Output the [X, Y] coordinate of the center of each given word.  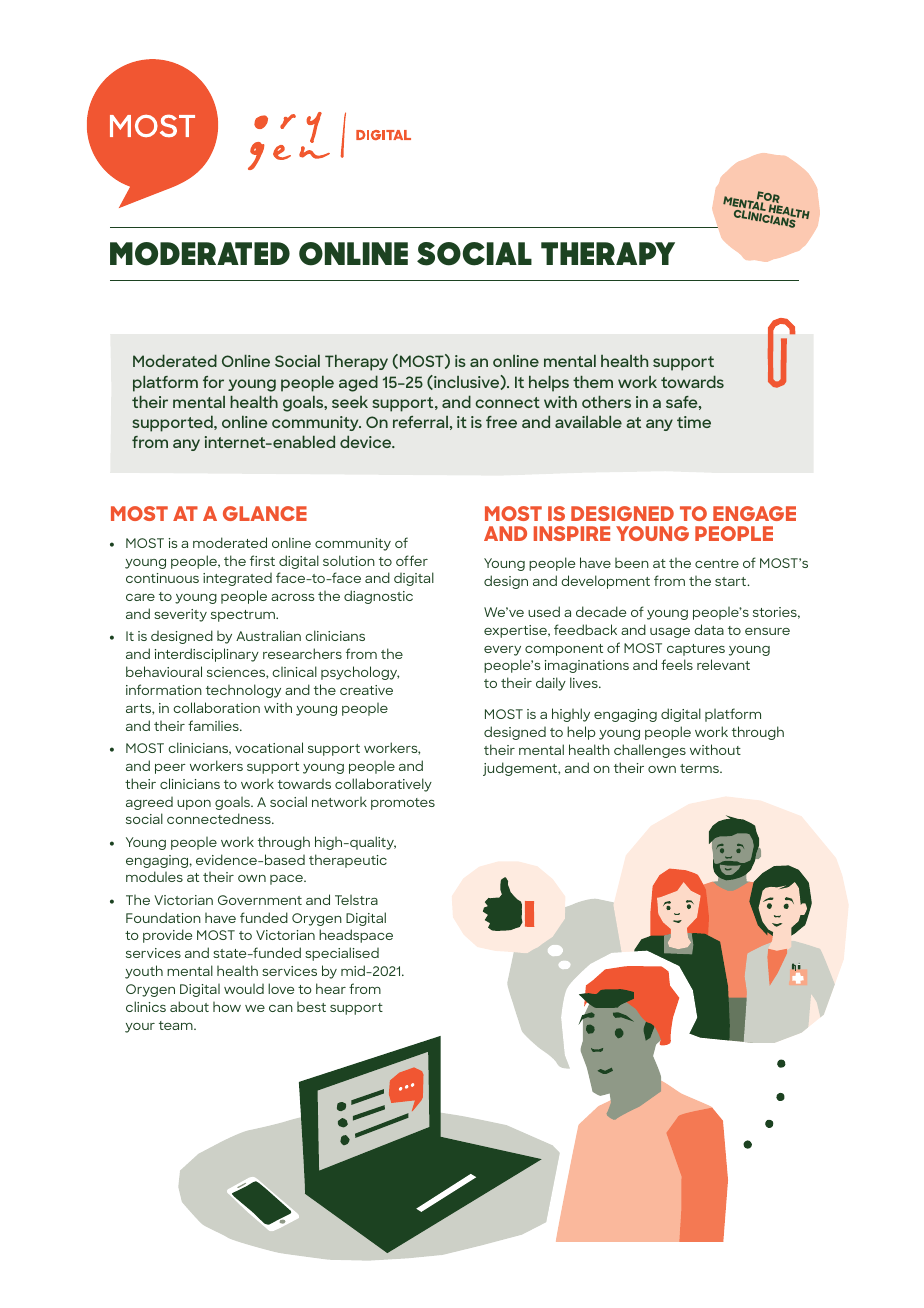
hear [331, 988]
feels [677, 664]
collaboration [216, 707]
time [694, 422]
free [501, 422]
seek [350, 402]
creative [366, 690]
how [227, 1007]
